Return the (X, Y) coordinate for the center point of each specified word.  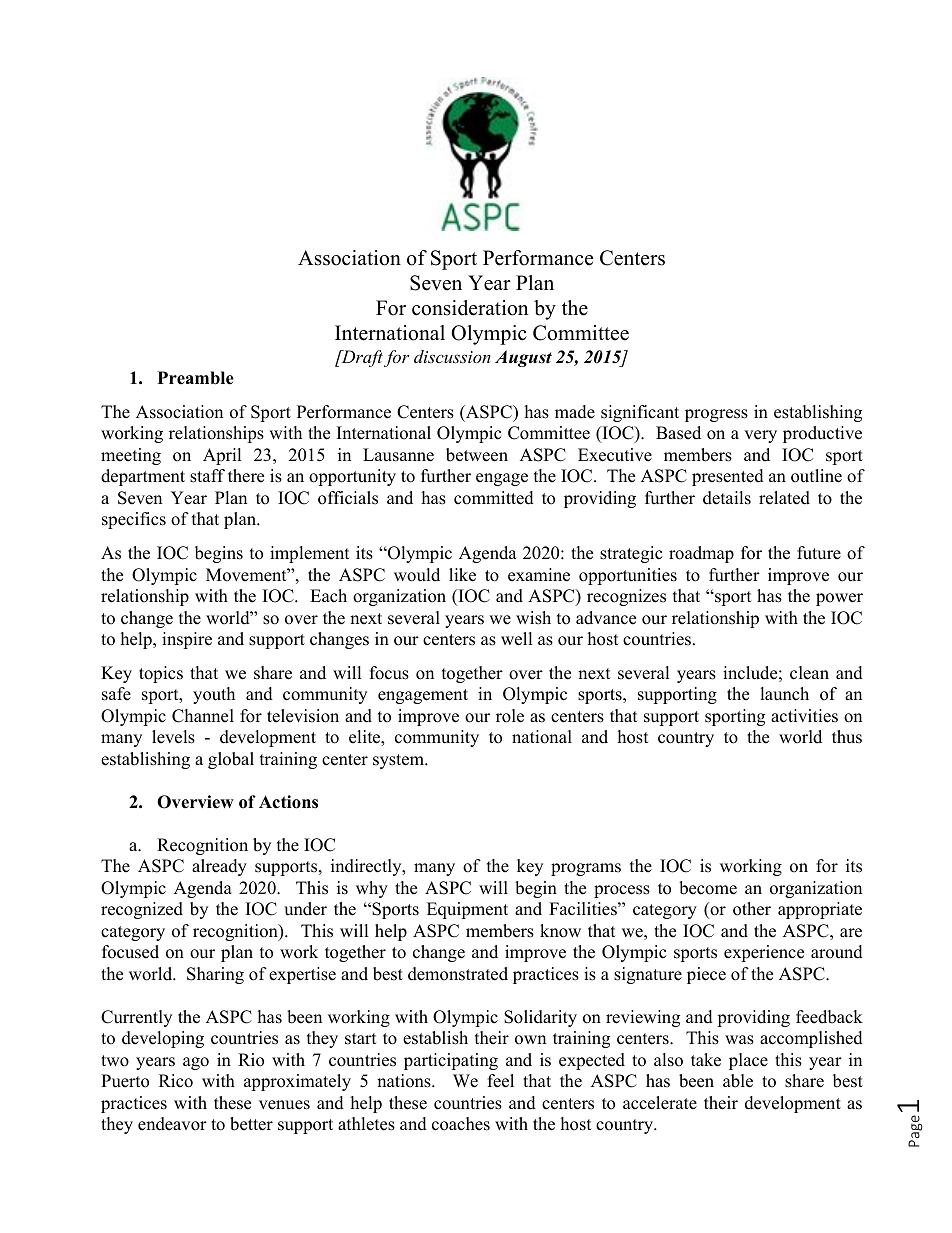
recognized (142, 910)
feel (501, 1081)
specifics (134, 520)
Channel (203, 716)
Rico (176, 1081)
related (784, 498)
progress (716, 415)
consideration (470, 308)
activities (804, 716)
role (510, 716)
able (738, 1081)
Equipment (467, 910)
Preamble (196, 378)
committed (494, 498)
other (752, 909)
